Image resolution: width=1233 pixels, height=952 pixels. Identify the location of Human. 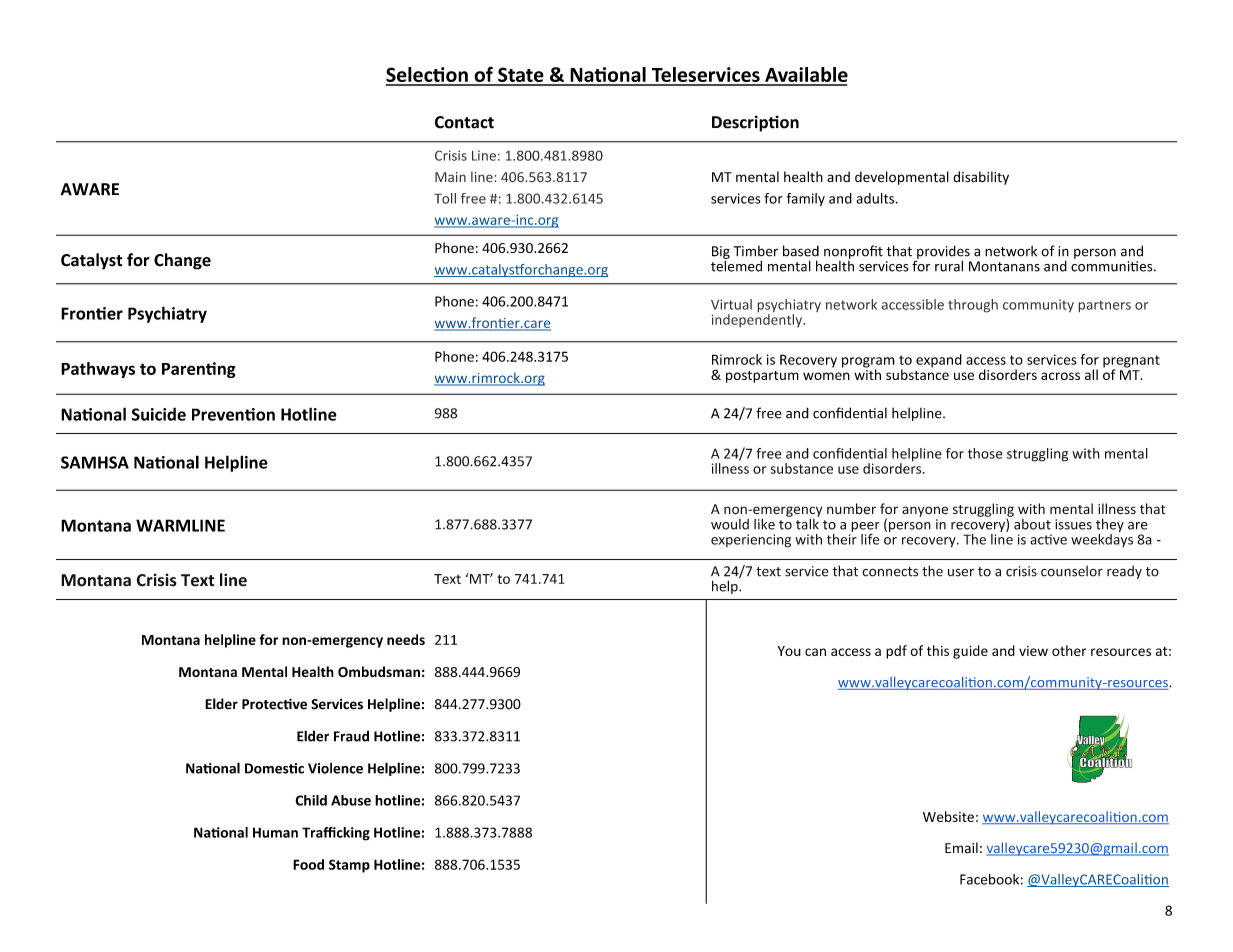
(275, 832).
